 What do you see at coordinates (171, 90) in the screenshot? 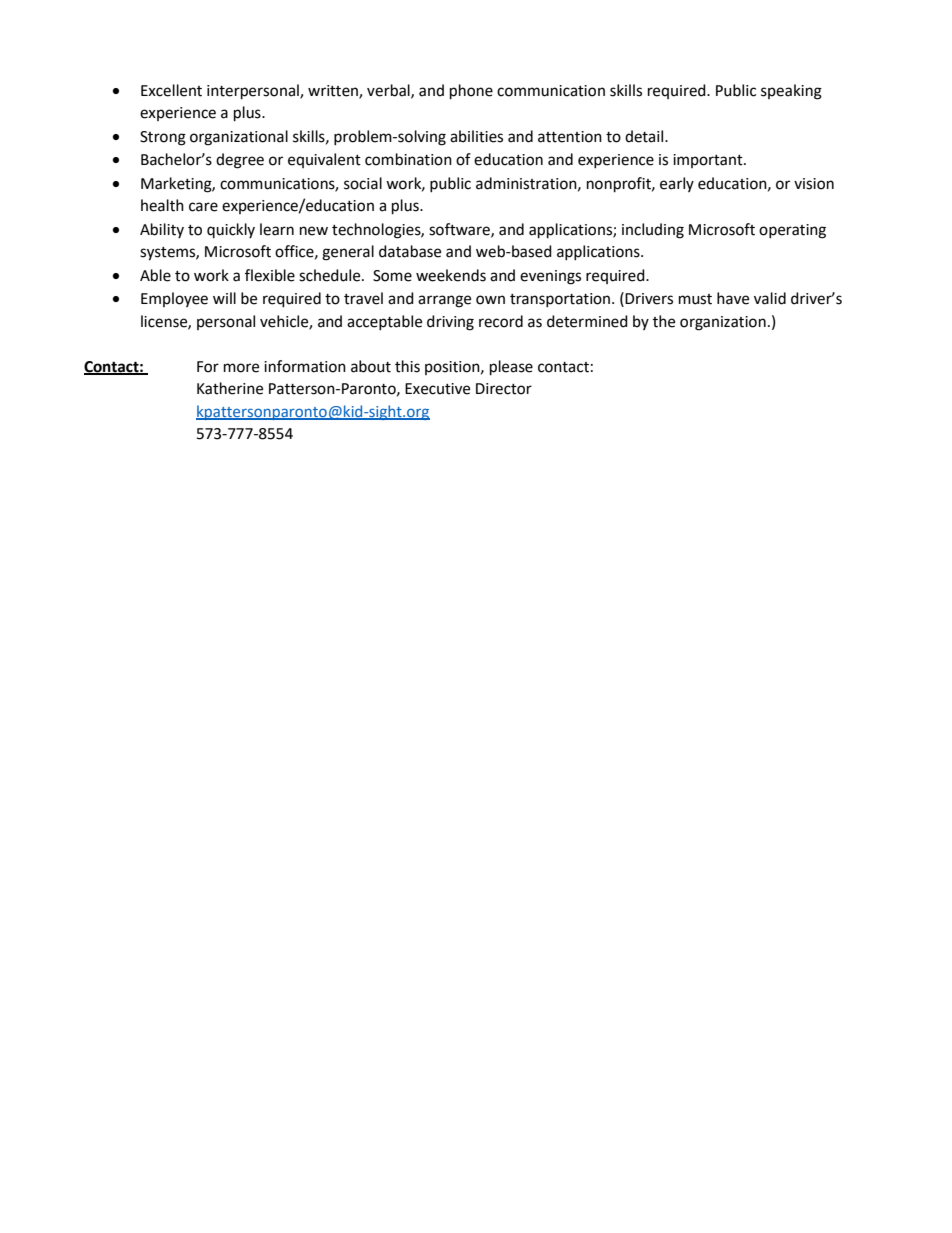
I see `Excellent` at bounding box center [171, 90].
